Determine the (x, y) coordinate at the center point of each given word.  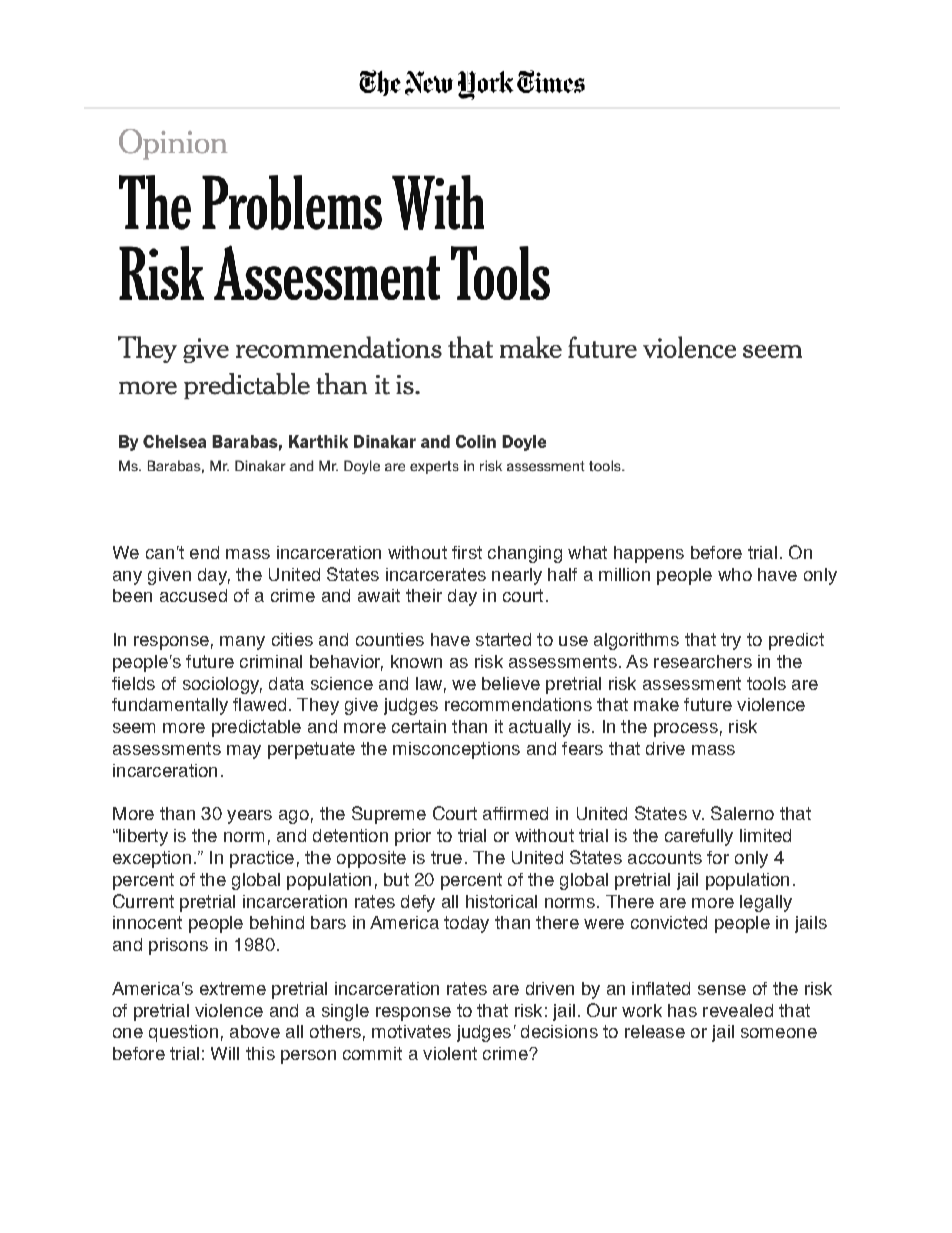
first (467, 552)
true (446, 857)
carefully (699, 837)
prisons (178, 946)
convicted (669, 922)
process (686, 730)
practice (262, 859)
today (466, 924)
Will (225, 1053)
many (242, 643)
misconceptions (456, 750)
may (244, 752)
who (735, 574)
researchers (703, 661)
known (416, 661)
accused (193, 595)
